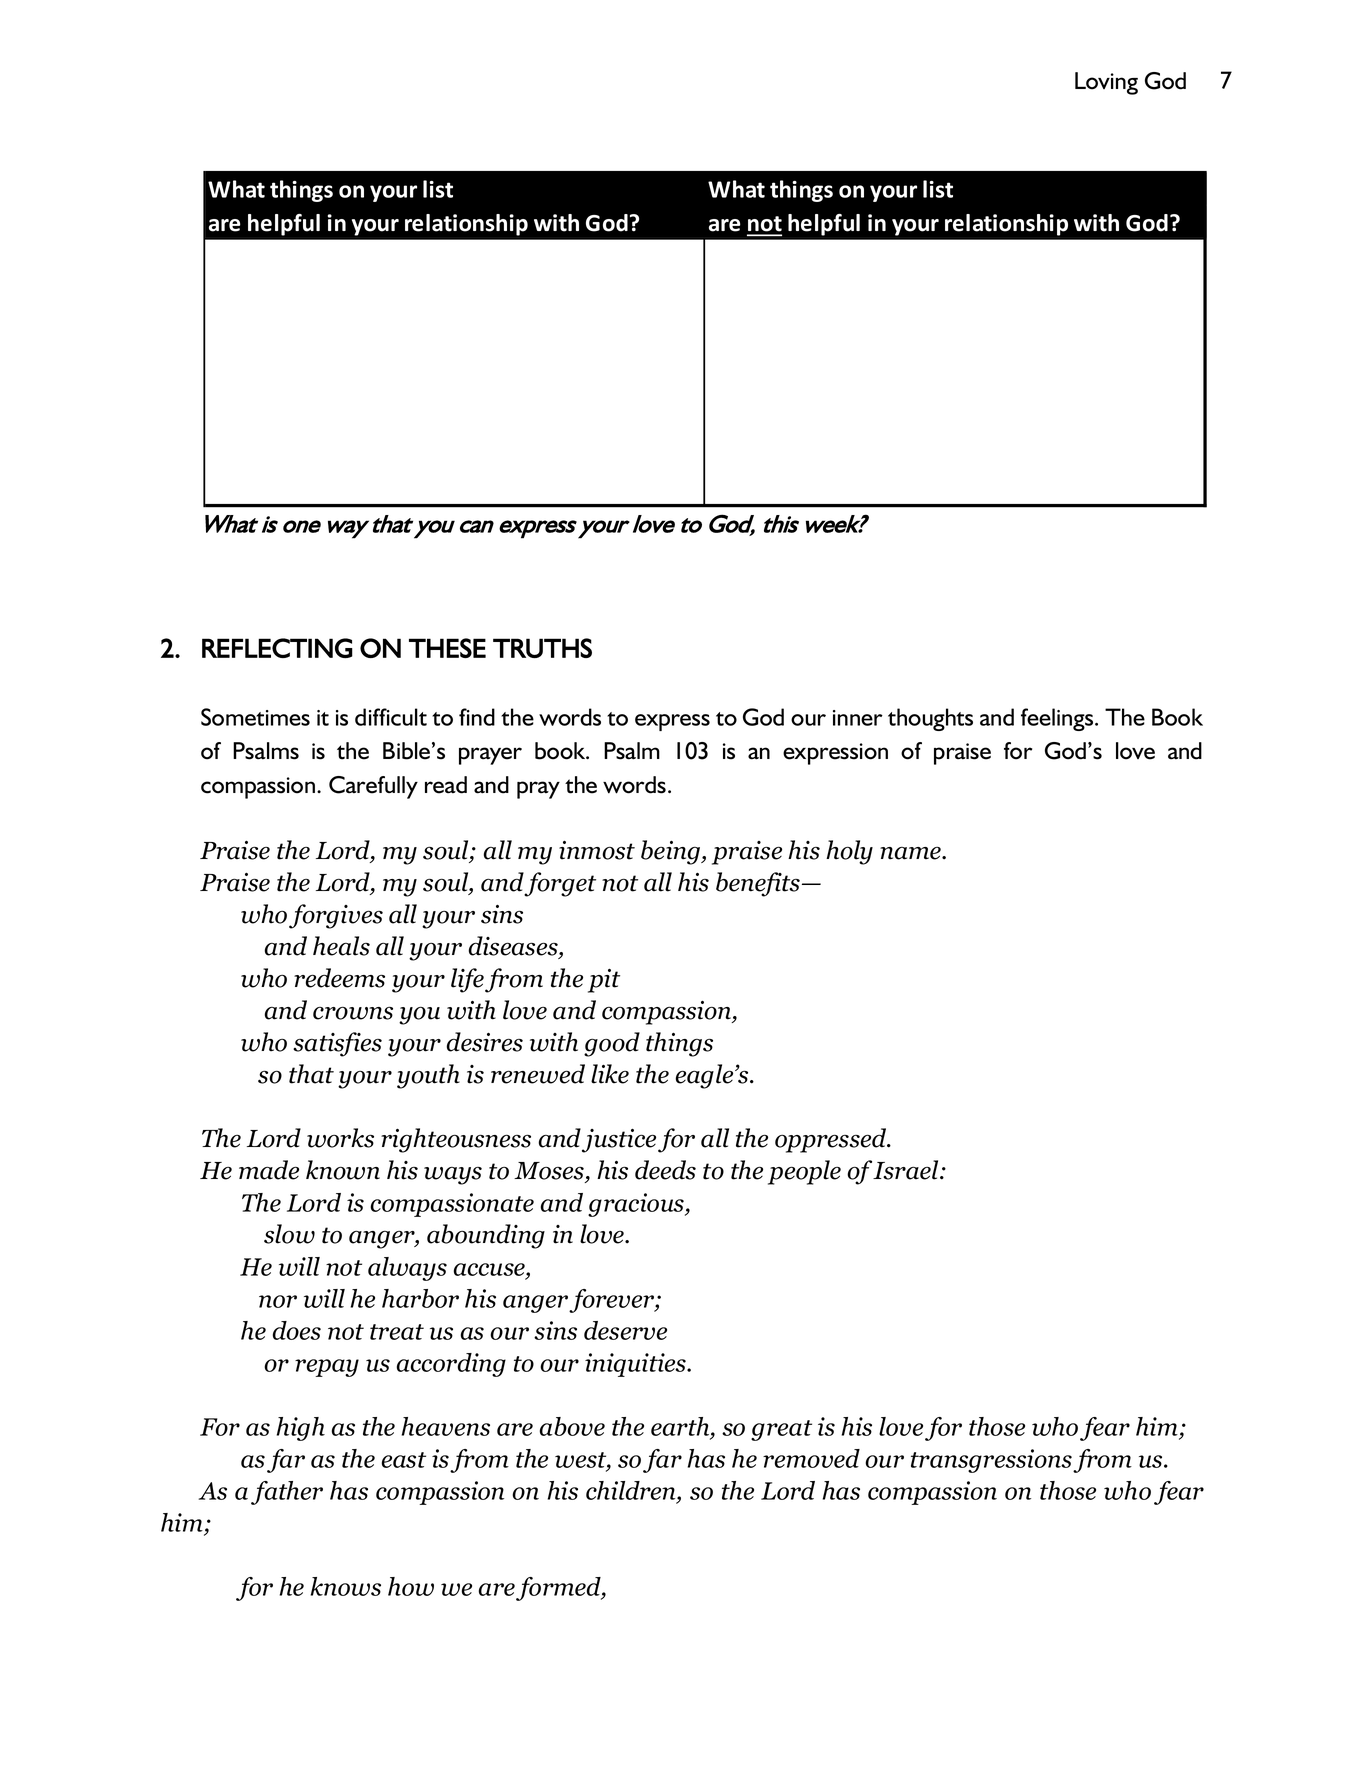 This screenshot has height=1765, width=1364. What do you see at coordinates (542, 648) in the screenshot?
I see `TRUTHS` at bounding box center [542, 648].
